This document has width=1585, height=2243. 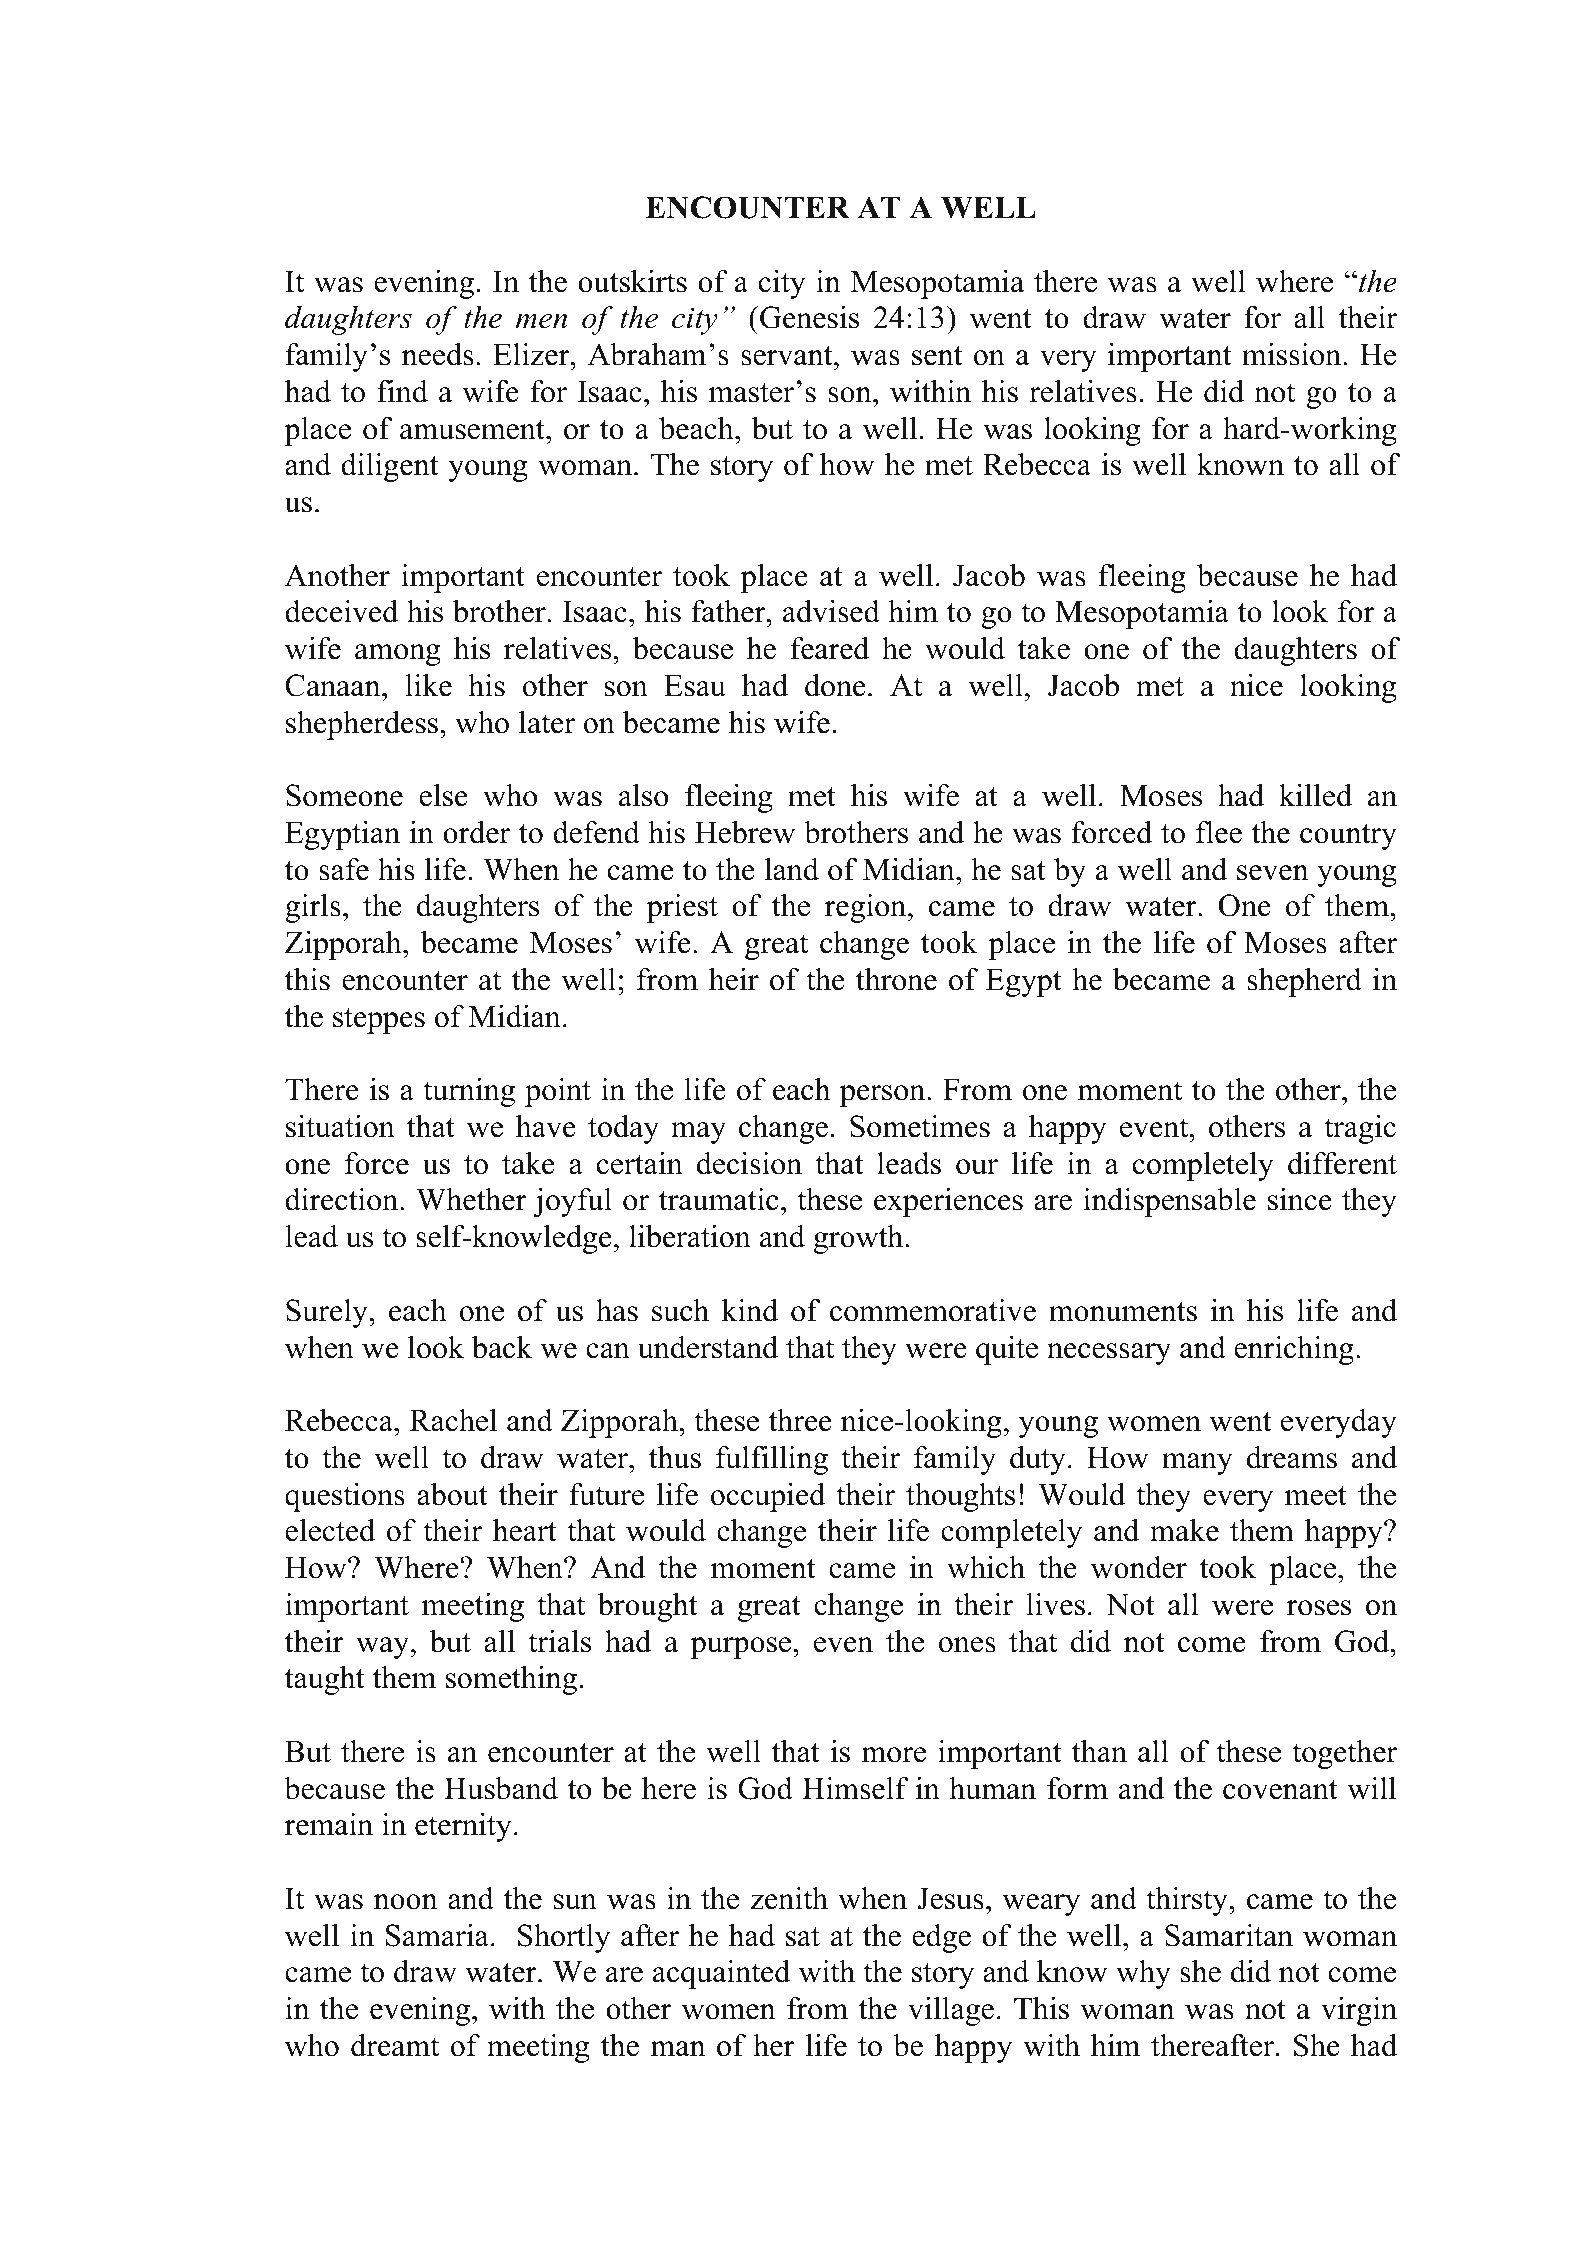 I want to click on like, so click(x=428, y=685).
